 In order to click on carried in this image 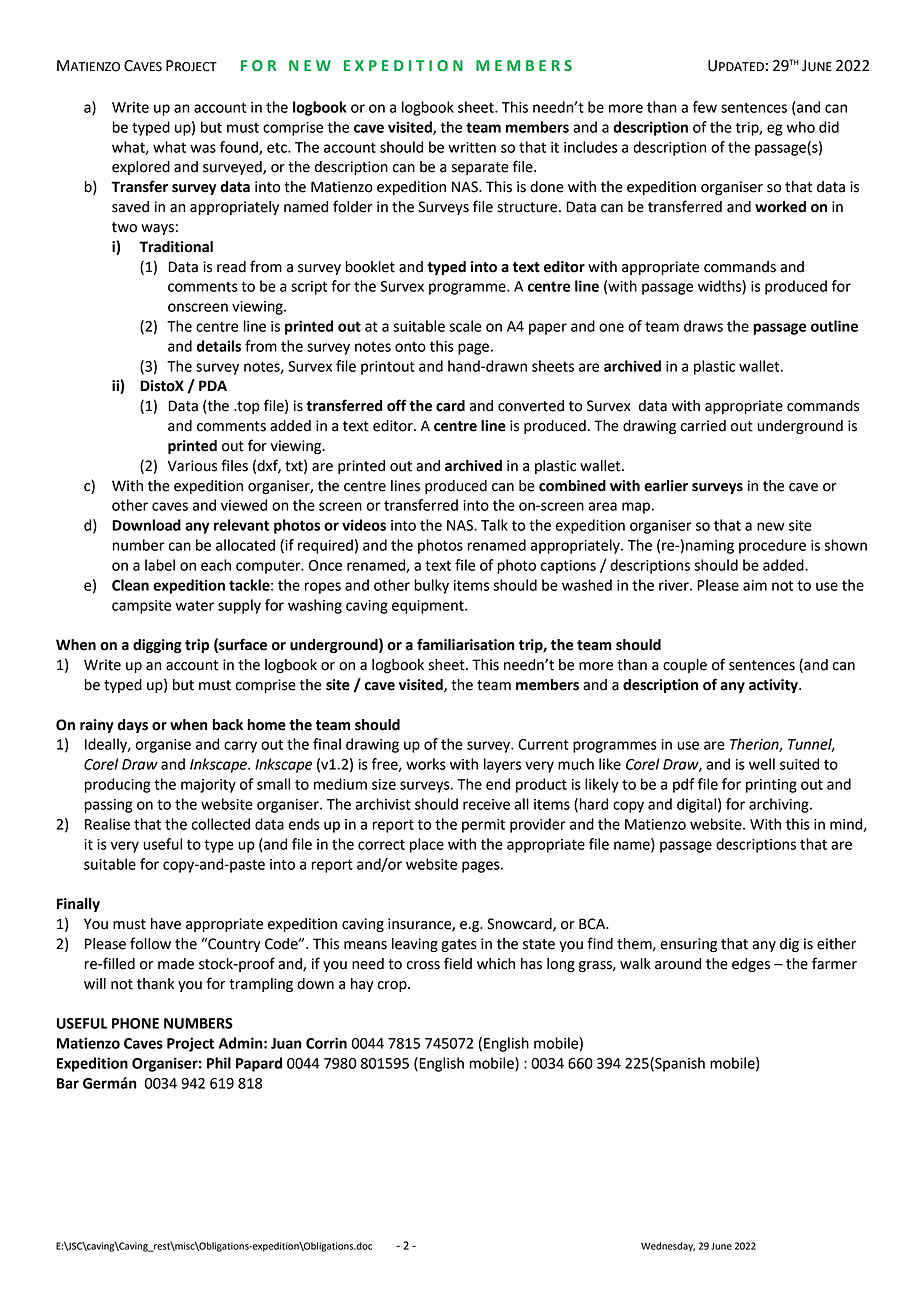, I will do `click(703, 426)`.
